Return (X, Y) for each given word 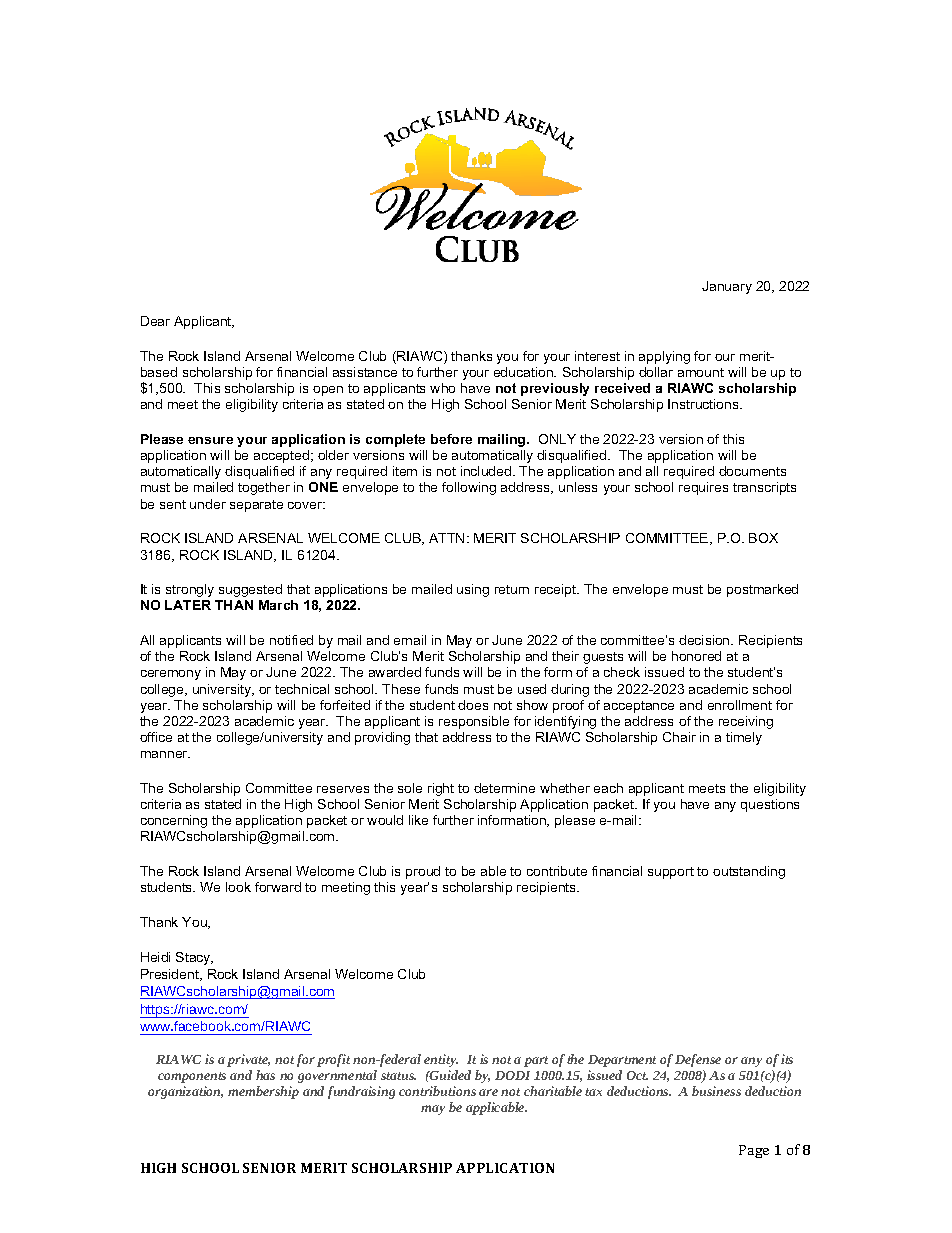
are (488, 1092)
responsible (474, 722)
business (716, 1091)
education (524, 372)
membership (263, 1092)
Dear (155, 321)
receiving (746, 722)
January (727, 287)
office (156, 737)
